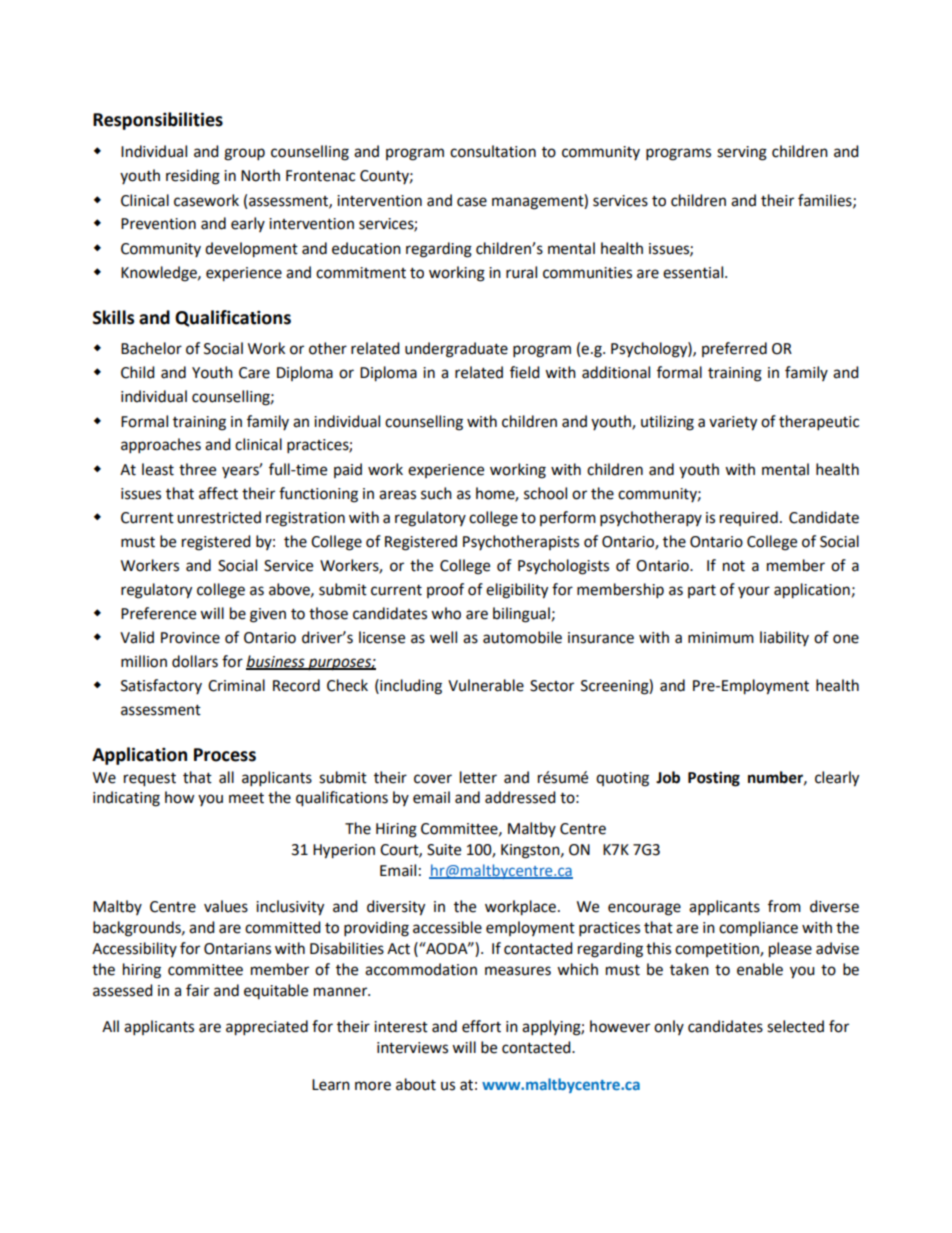  I want to click on three, so click(197, 469).
